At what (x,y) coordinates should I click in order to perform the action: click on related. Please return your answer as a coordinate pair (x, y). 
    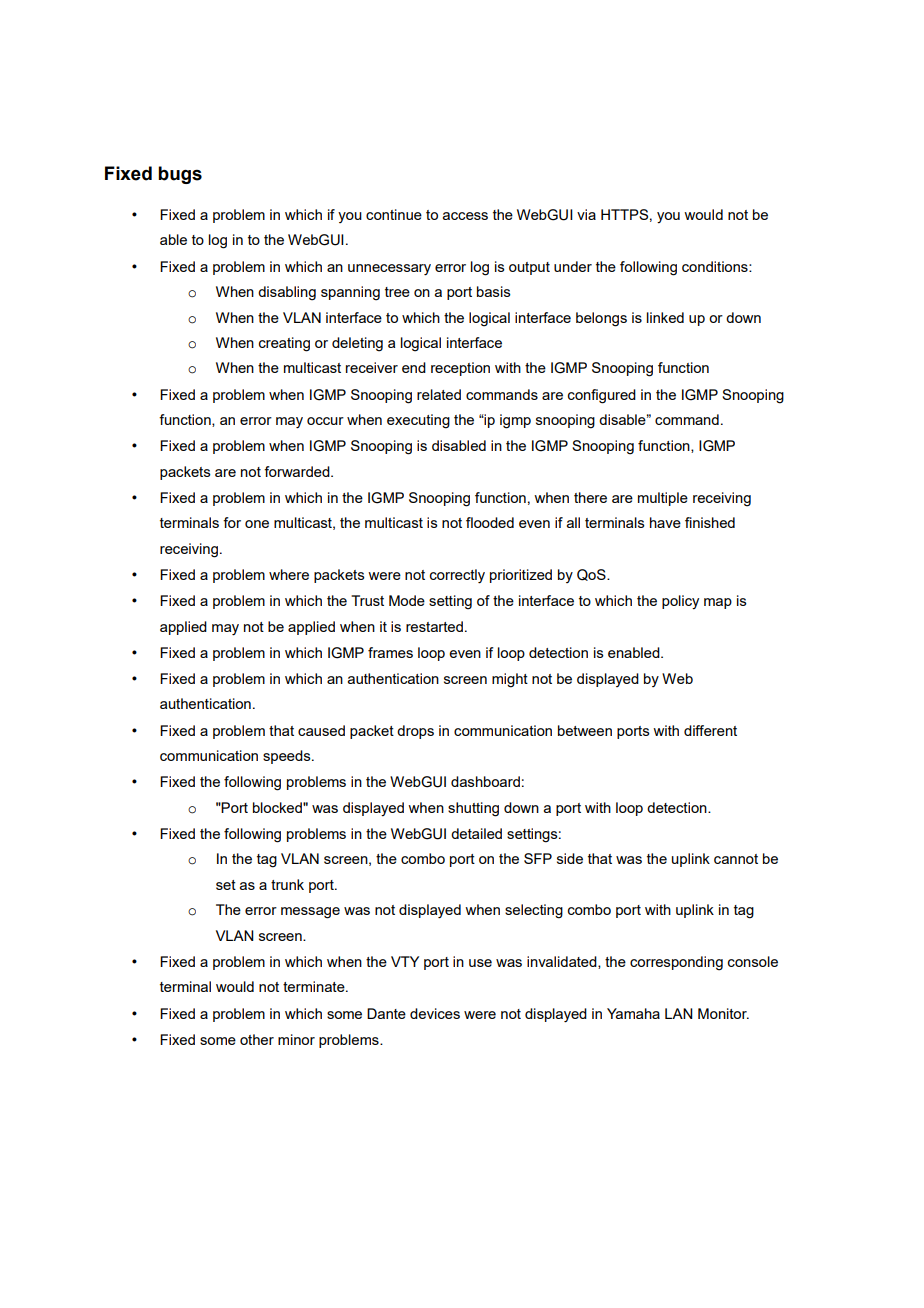
    Looking at the image, I should click on (439, 394).
